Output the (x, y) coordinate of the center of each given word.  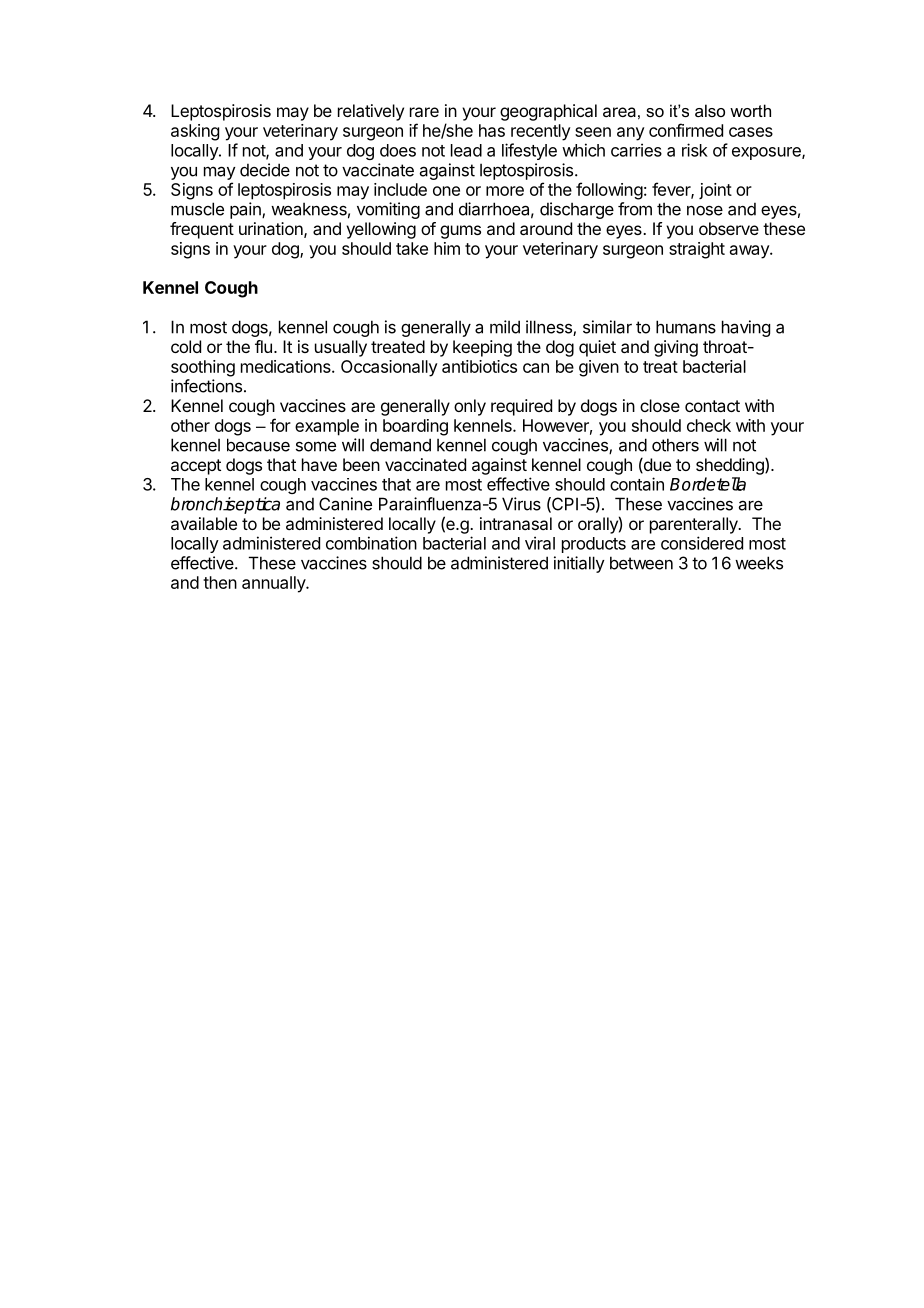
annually (274, 584)
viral (540, 543)
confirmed (686, 130)
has (492, 130)
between (641, 563)
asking (195, 132)
